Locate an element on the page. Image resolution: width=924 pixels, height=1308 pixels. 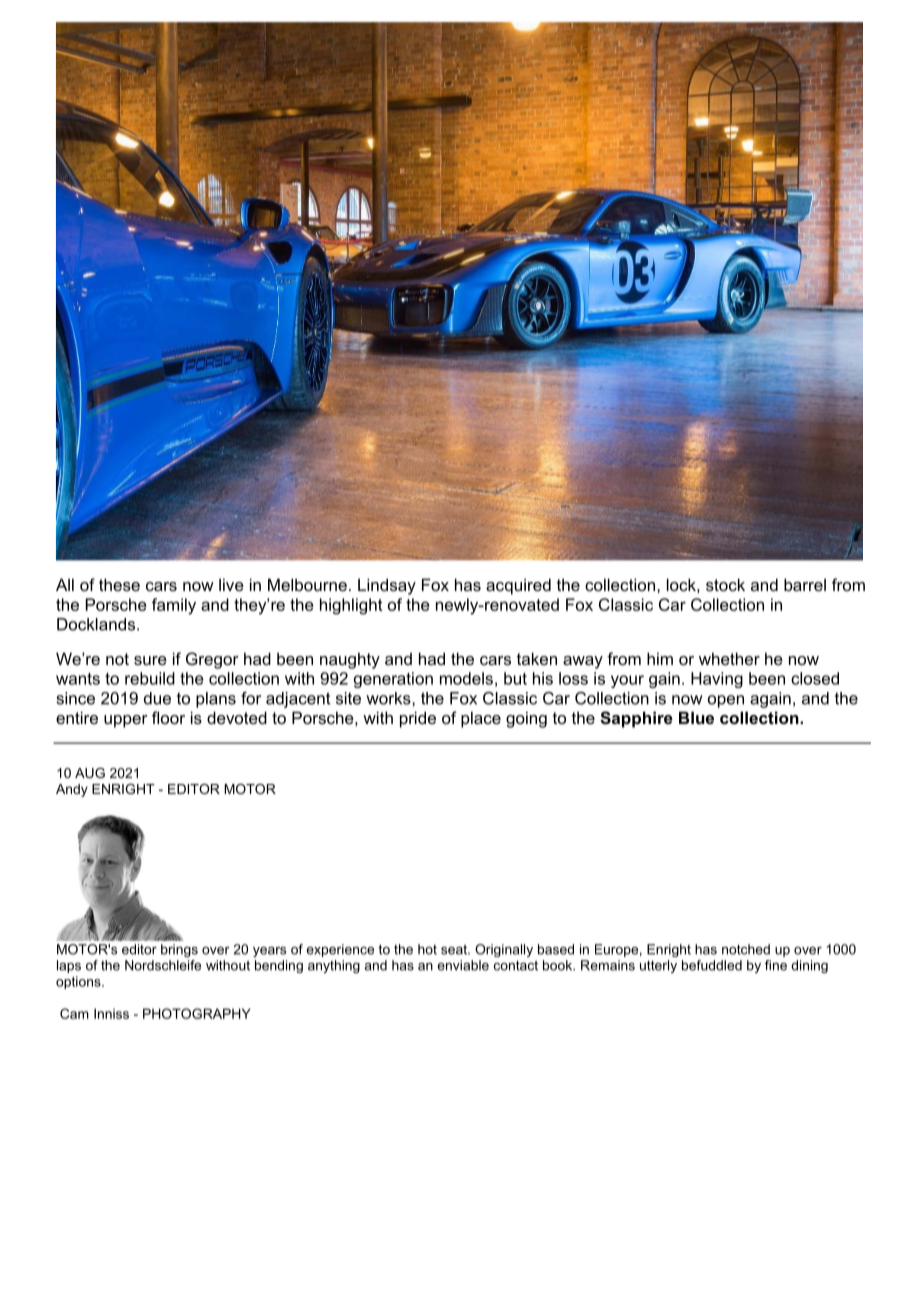
enviable is located at coordinates (463, 965).
